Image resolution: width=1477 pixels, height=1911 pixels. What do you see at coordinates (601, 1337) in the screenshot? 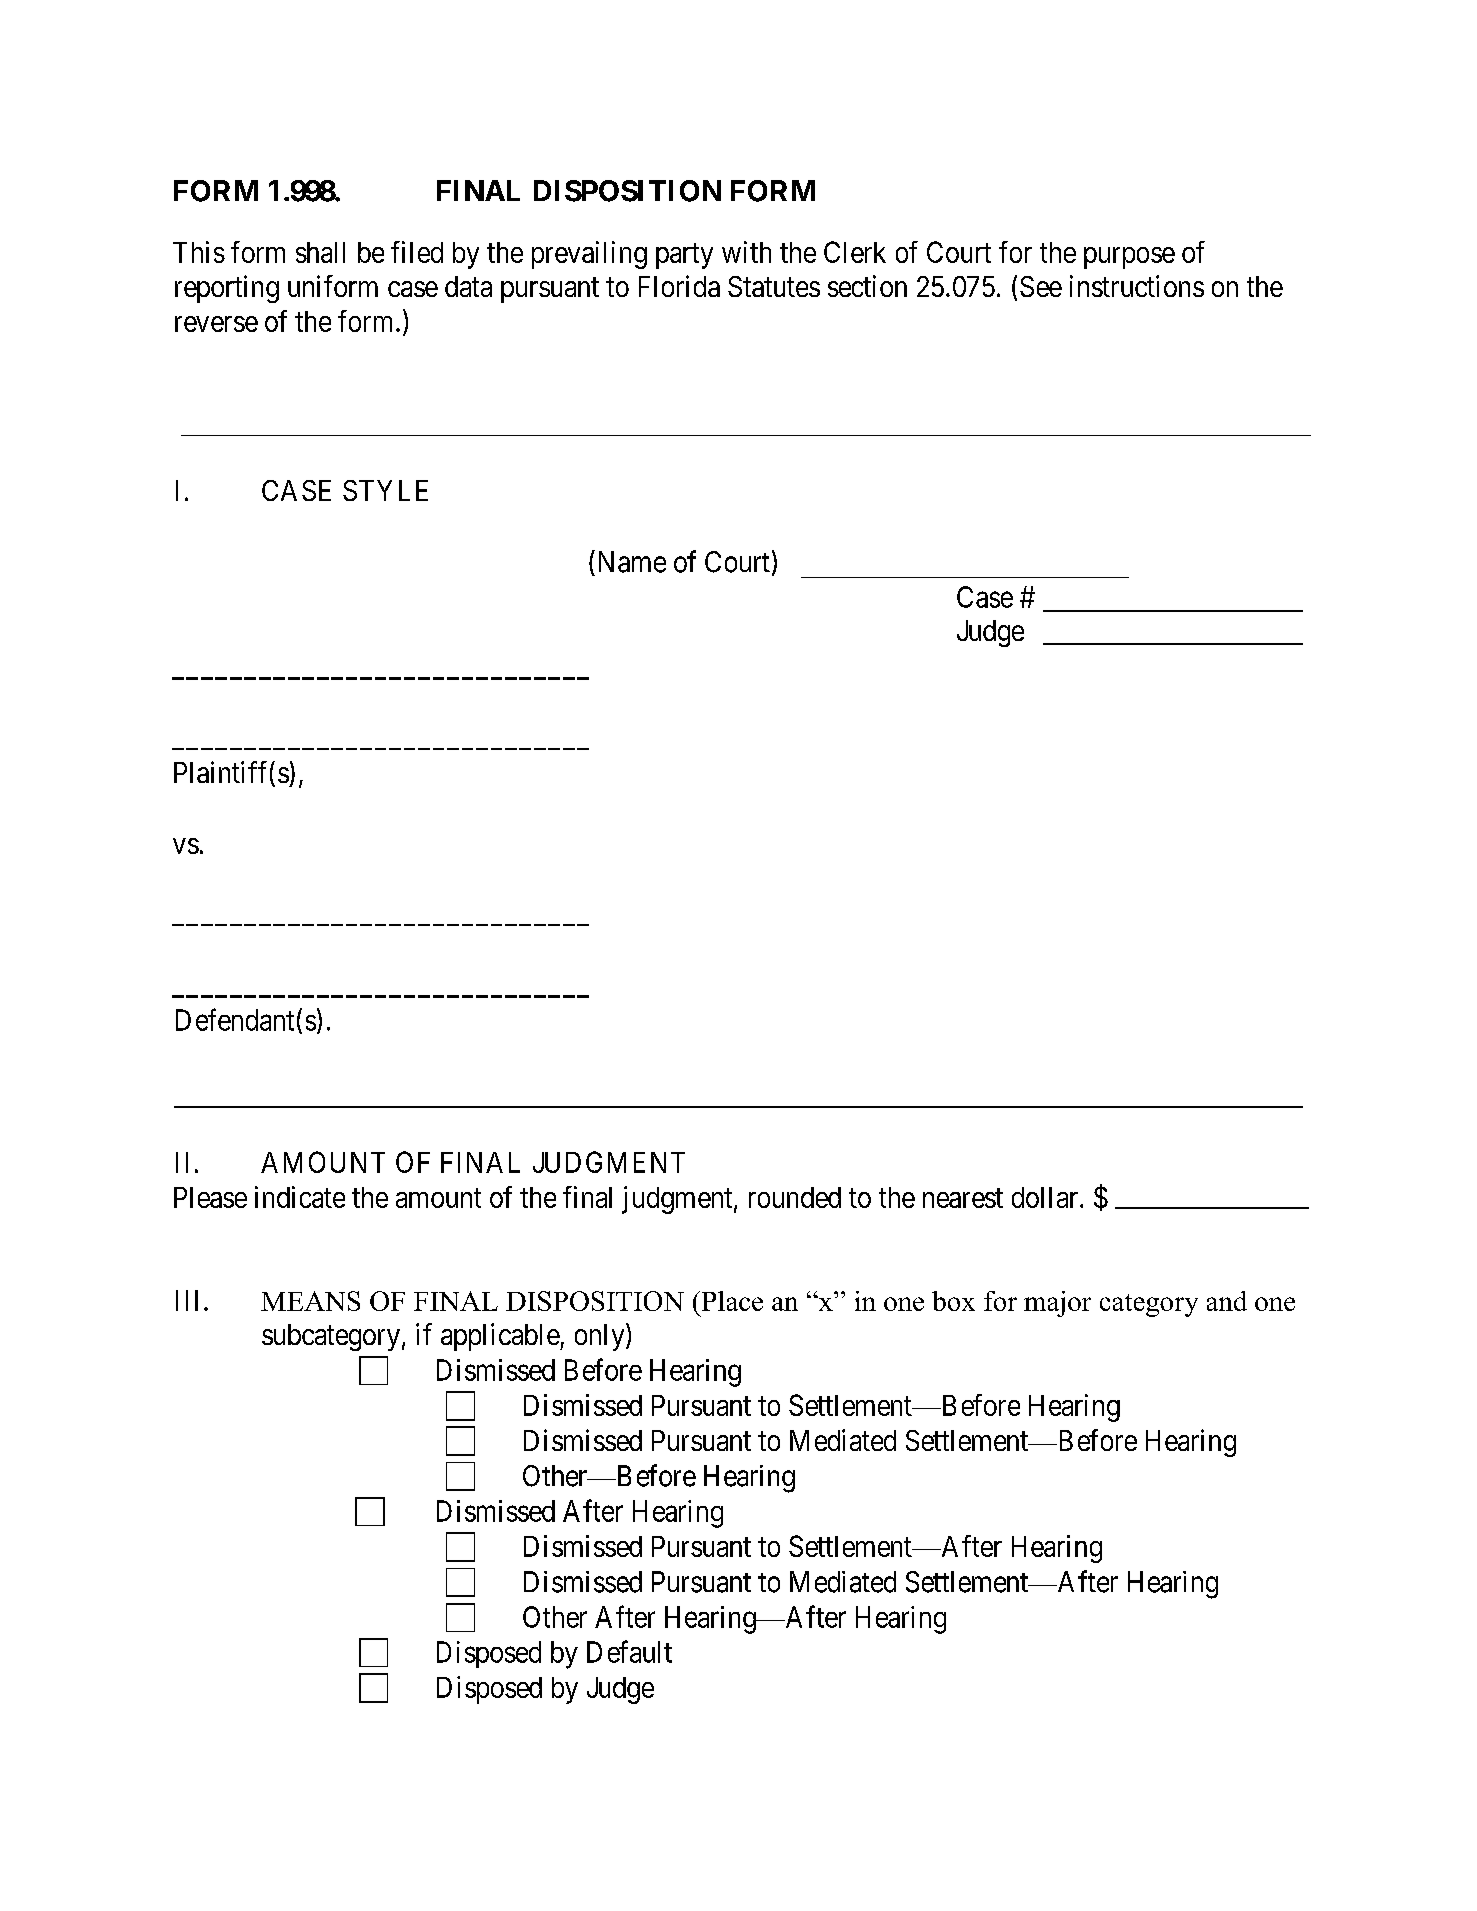
I see `only` at bounding box center [601, 1337].
